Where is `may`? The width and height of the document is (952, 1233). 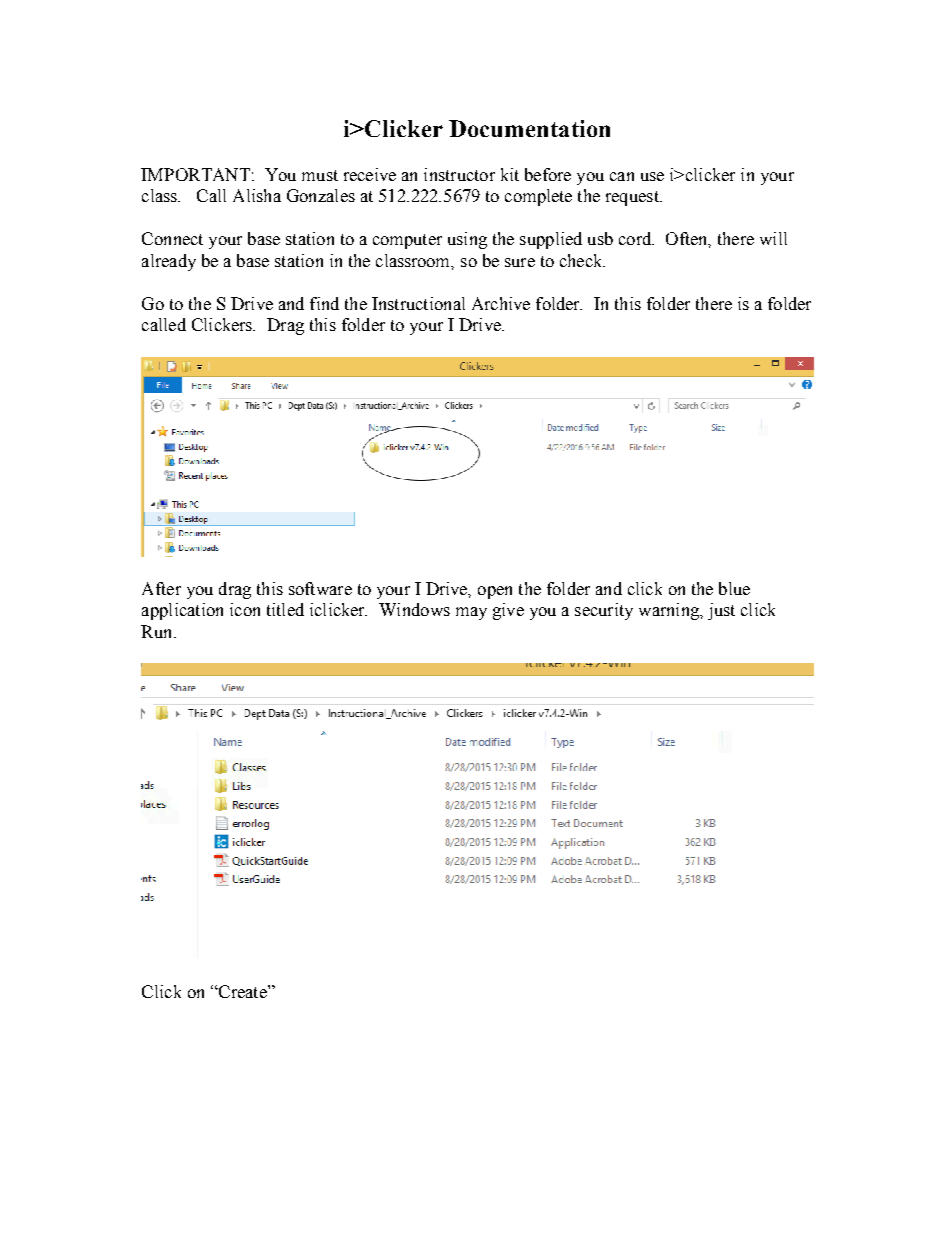
may is located at coordinates (471, 613).
